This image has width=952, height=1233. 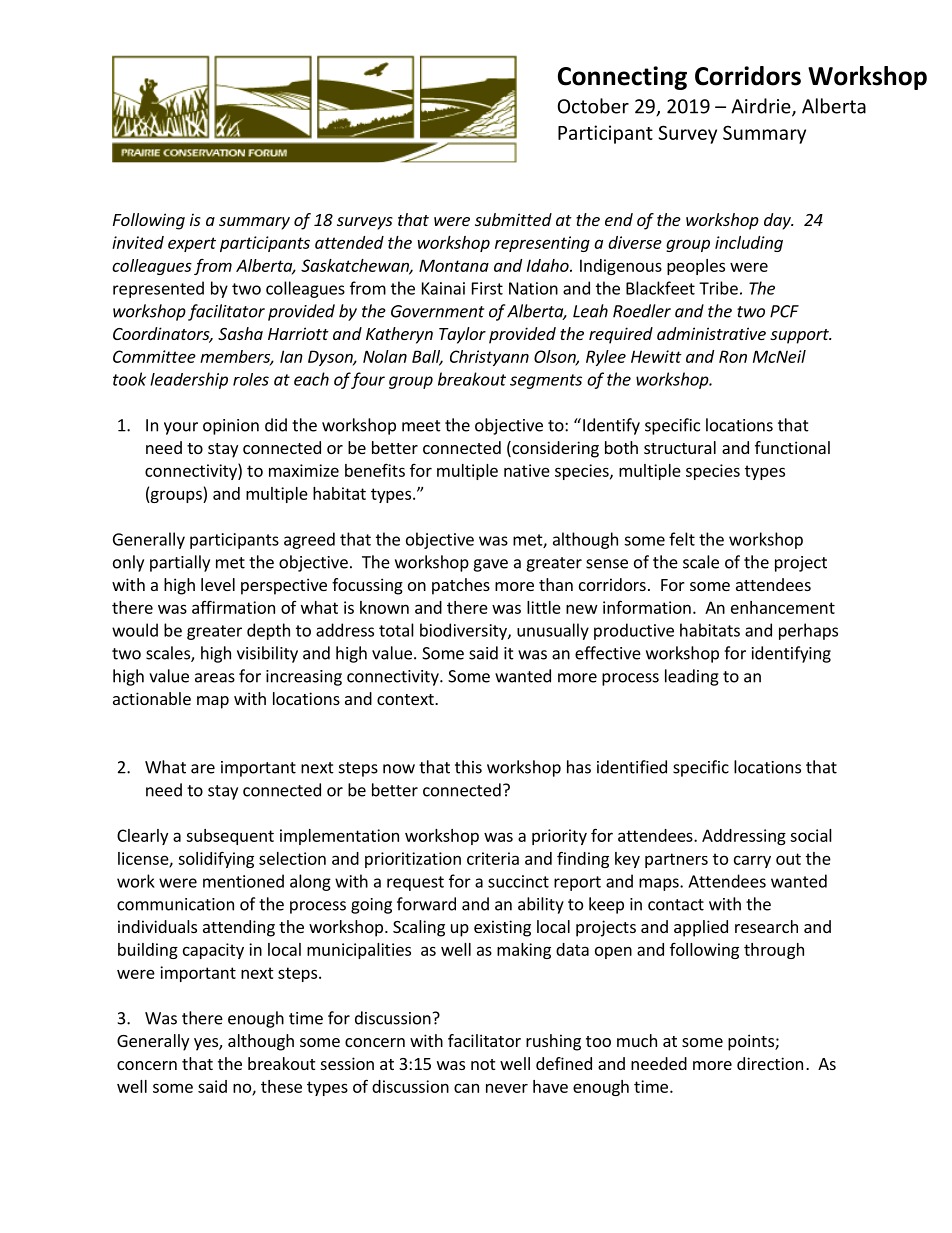 I want to click on points, so click(x=752, y=1042).
